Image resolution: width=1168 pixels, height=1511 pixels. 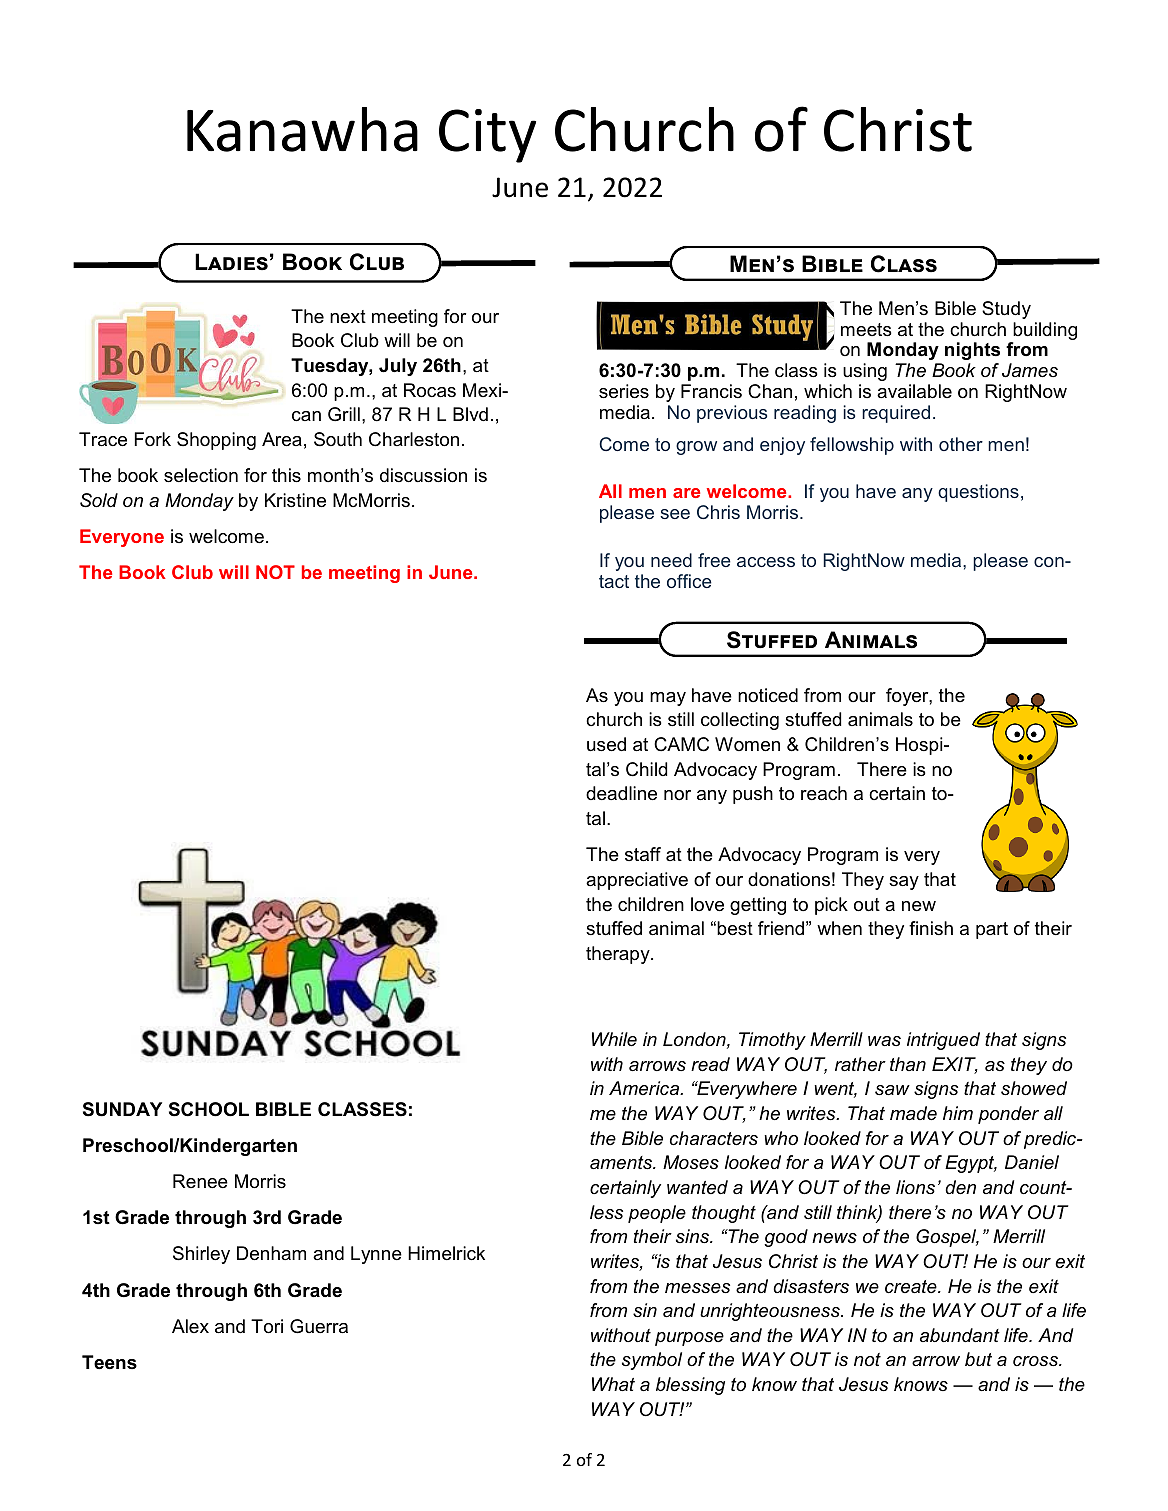 I want to click on used, so click(x=606, y=744).
